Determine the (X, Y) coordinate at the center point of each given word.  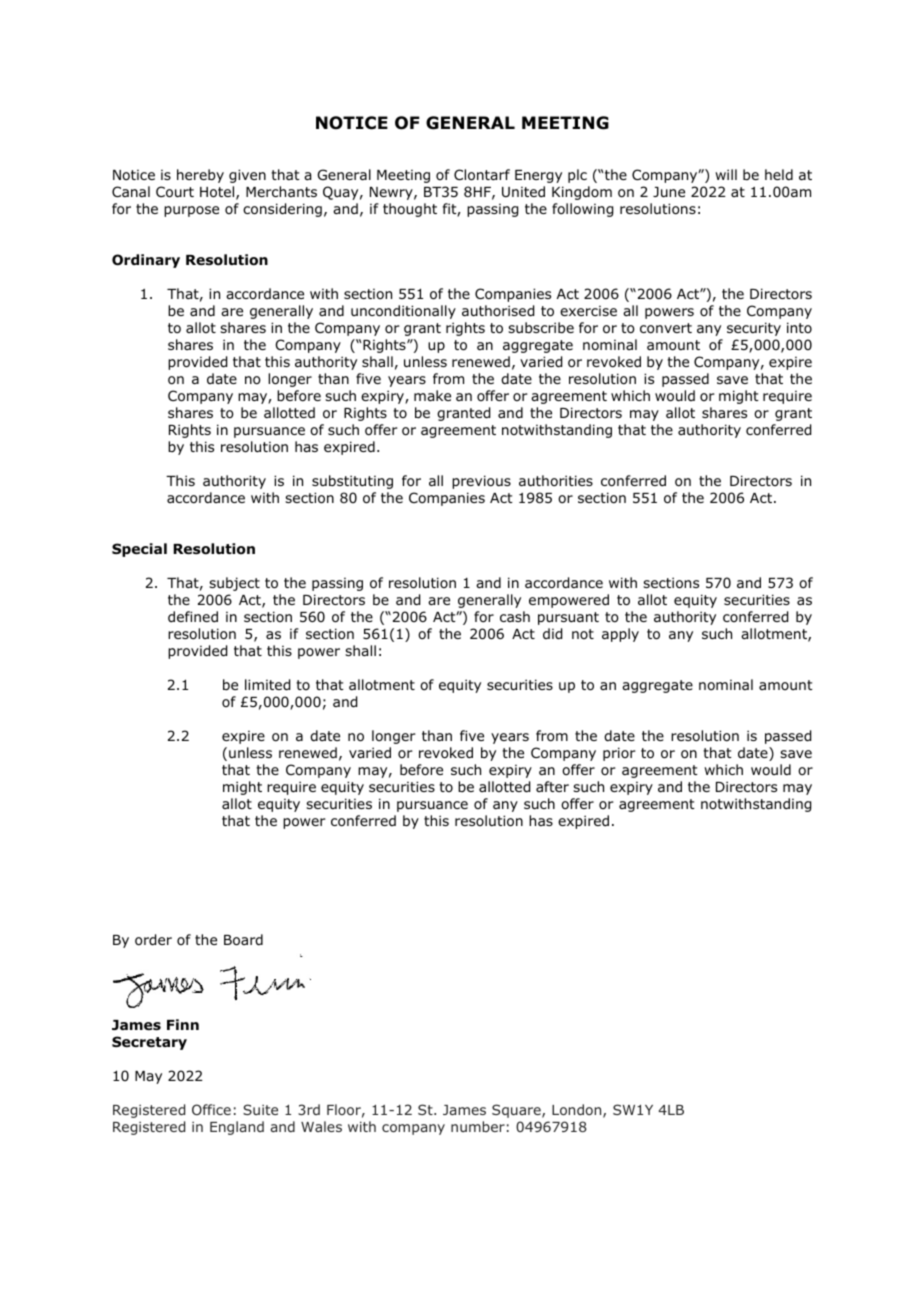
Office (211, 1109)
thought (410, 210)
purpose (191, 211)
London (578, 1111)
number (478, 1126)
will (726, 174)
